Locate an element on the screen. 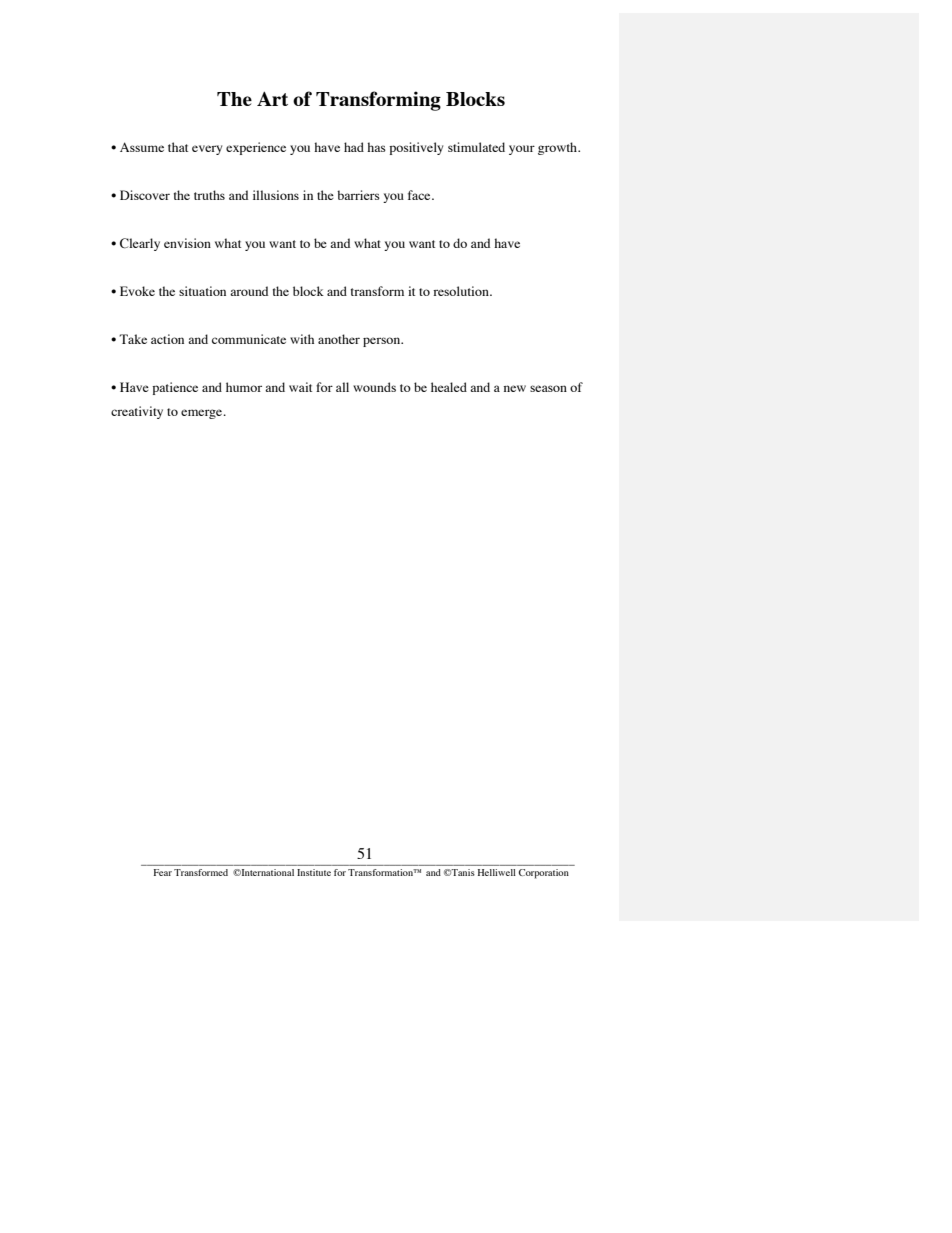  situation is located at coordinates (202, 291).
